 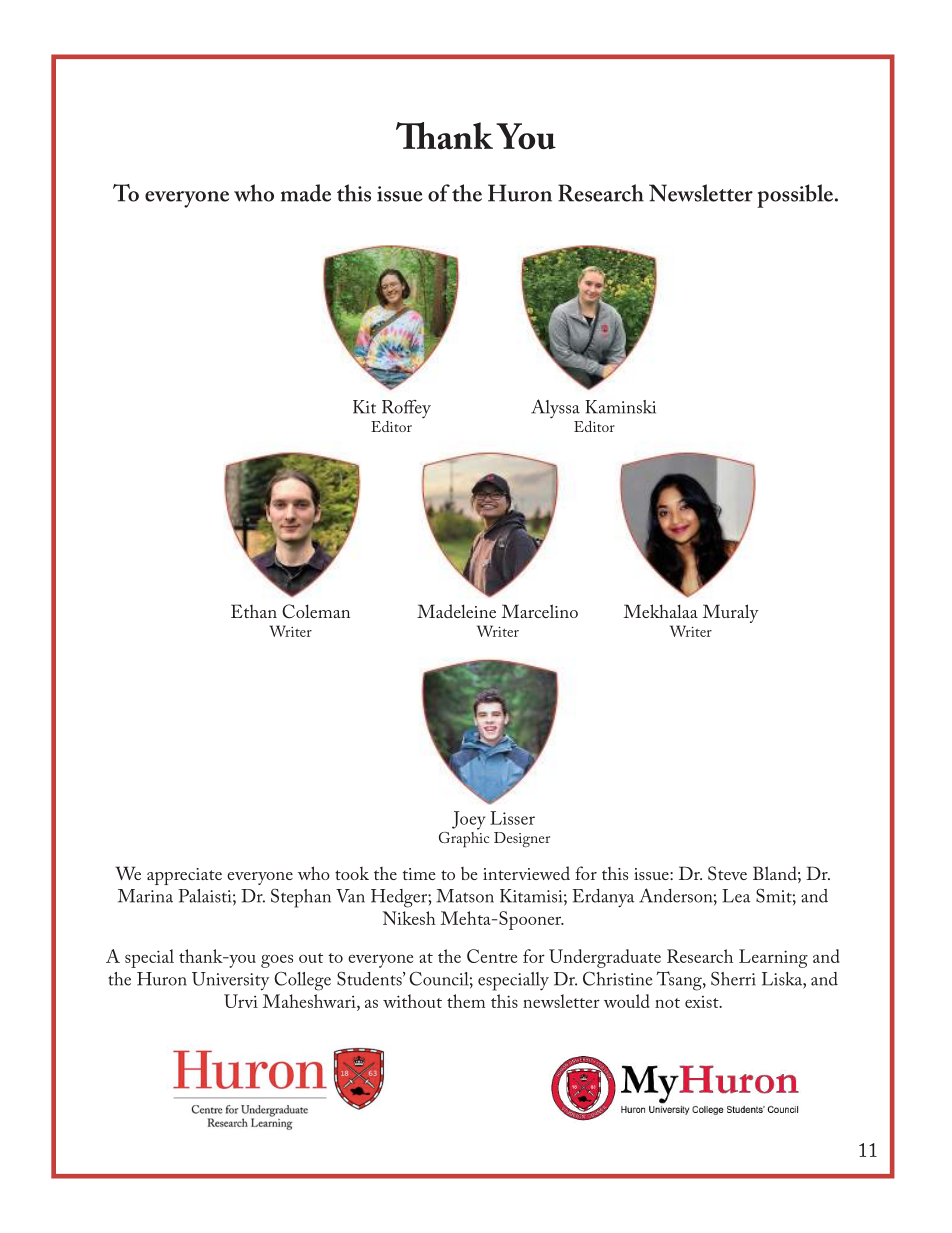 What do you see at coordinates (468, 820) in the page?
I see `Joey` at bounding box center [468, 820].
